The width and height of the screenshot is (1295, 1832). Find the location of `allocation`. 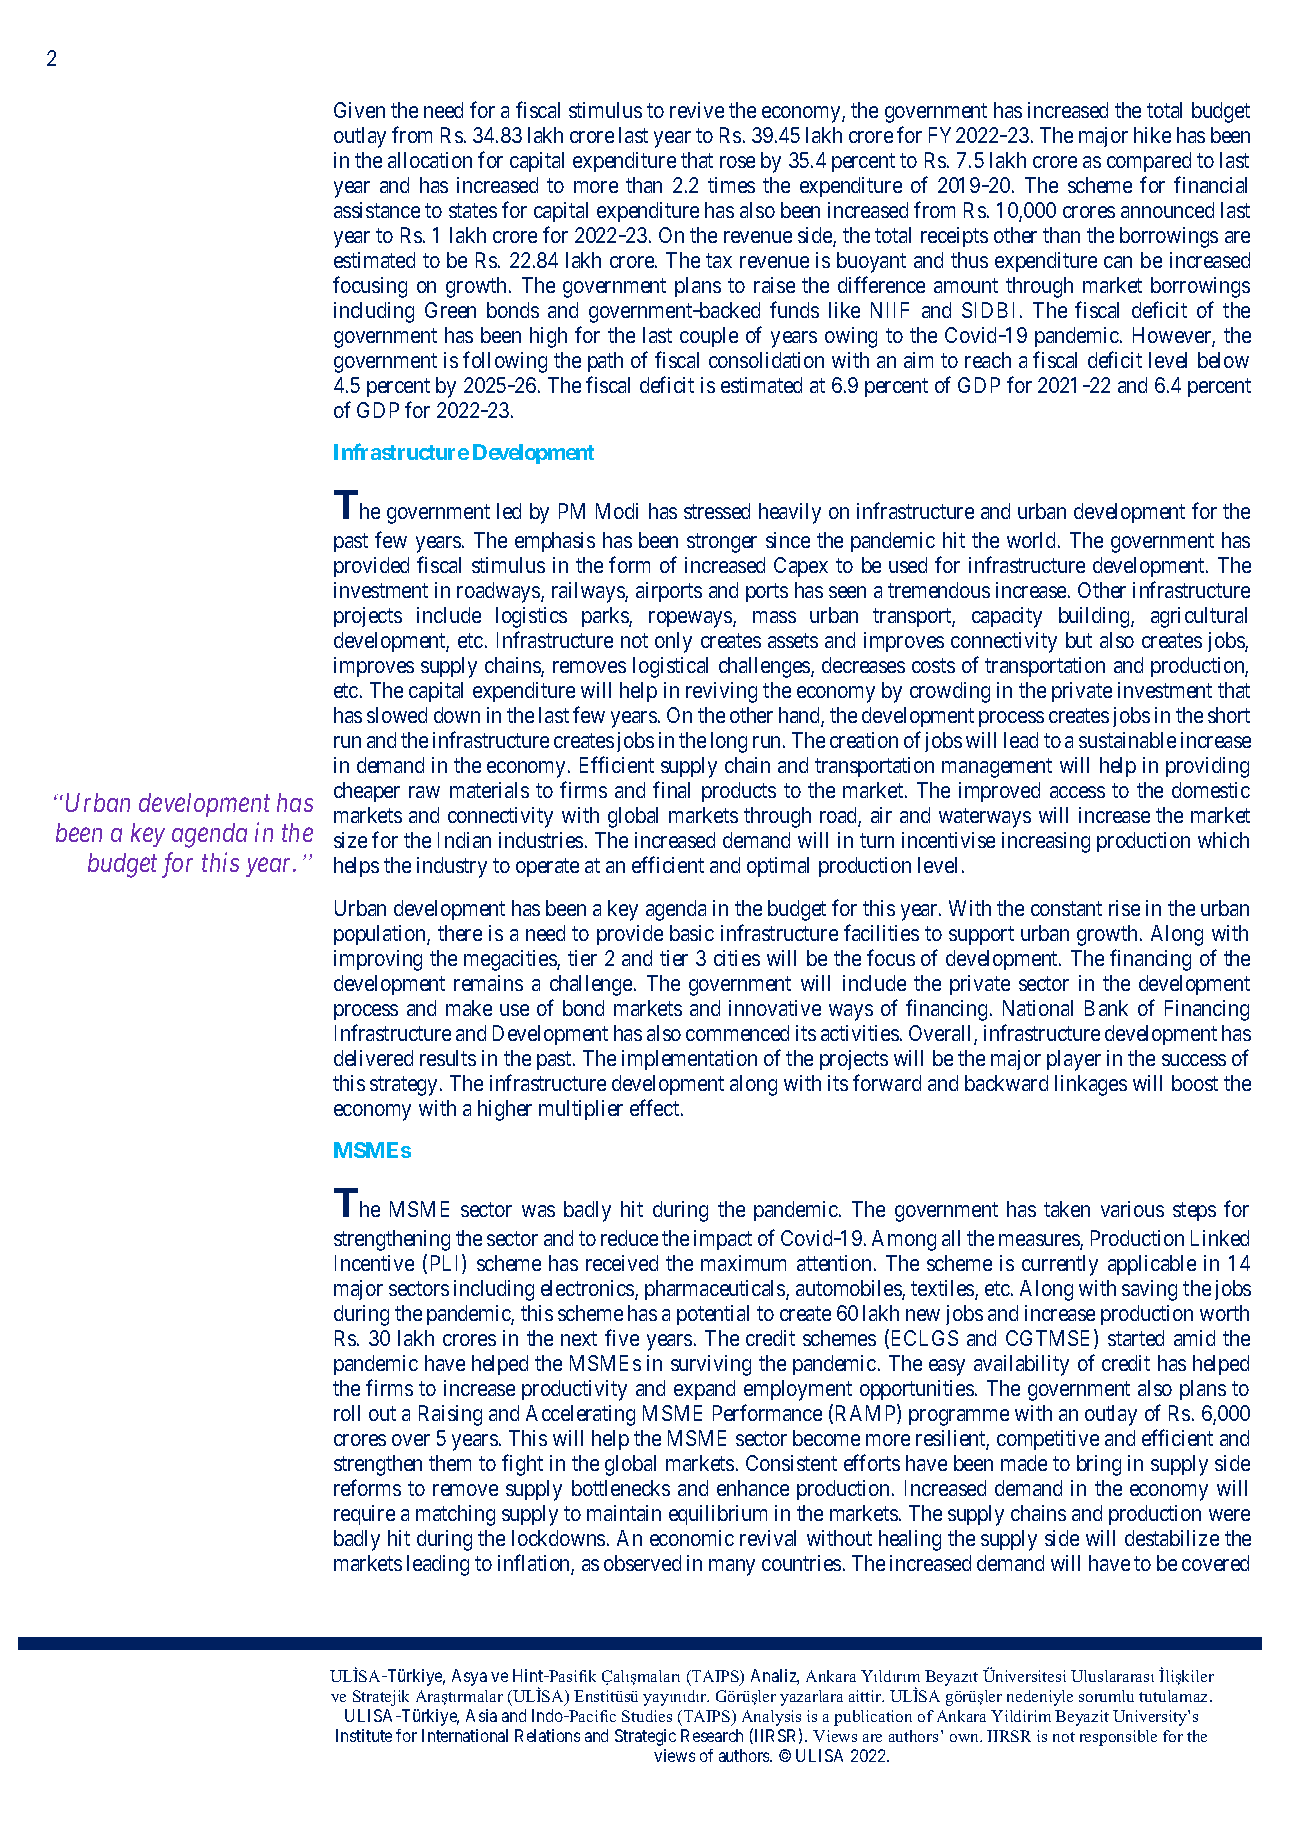

allocation is located at coordinates (430, 160).
